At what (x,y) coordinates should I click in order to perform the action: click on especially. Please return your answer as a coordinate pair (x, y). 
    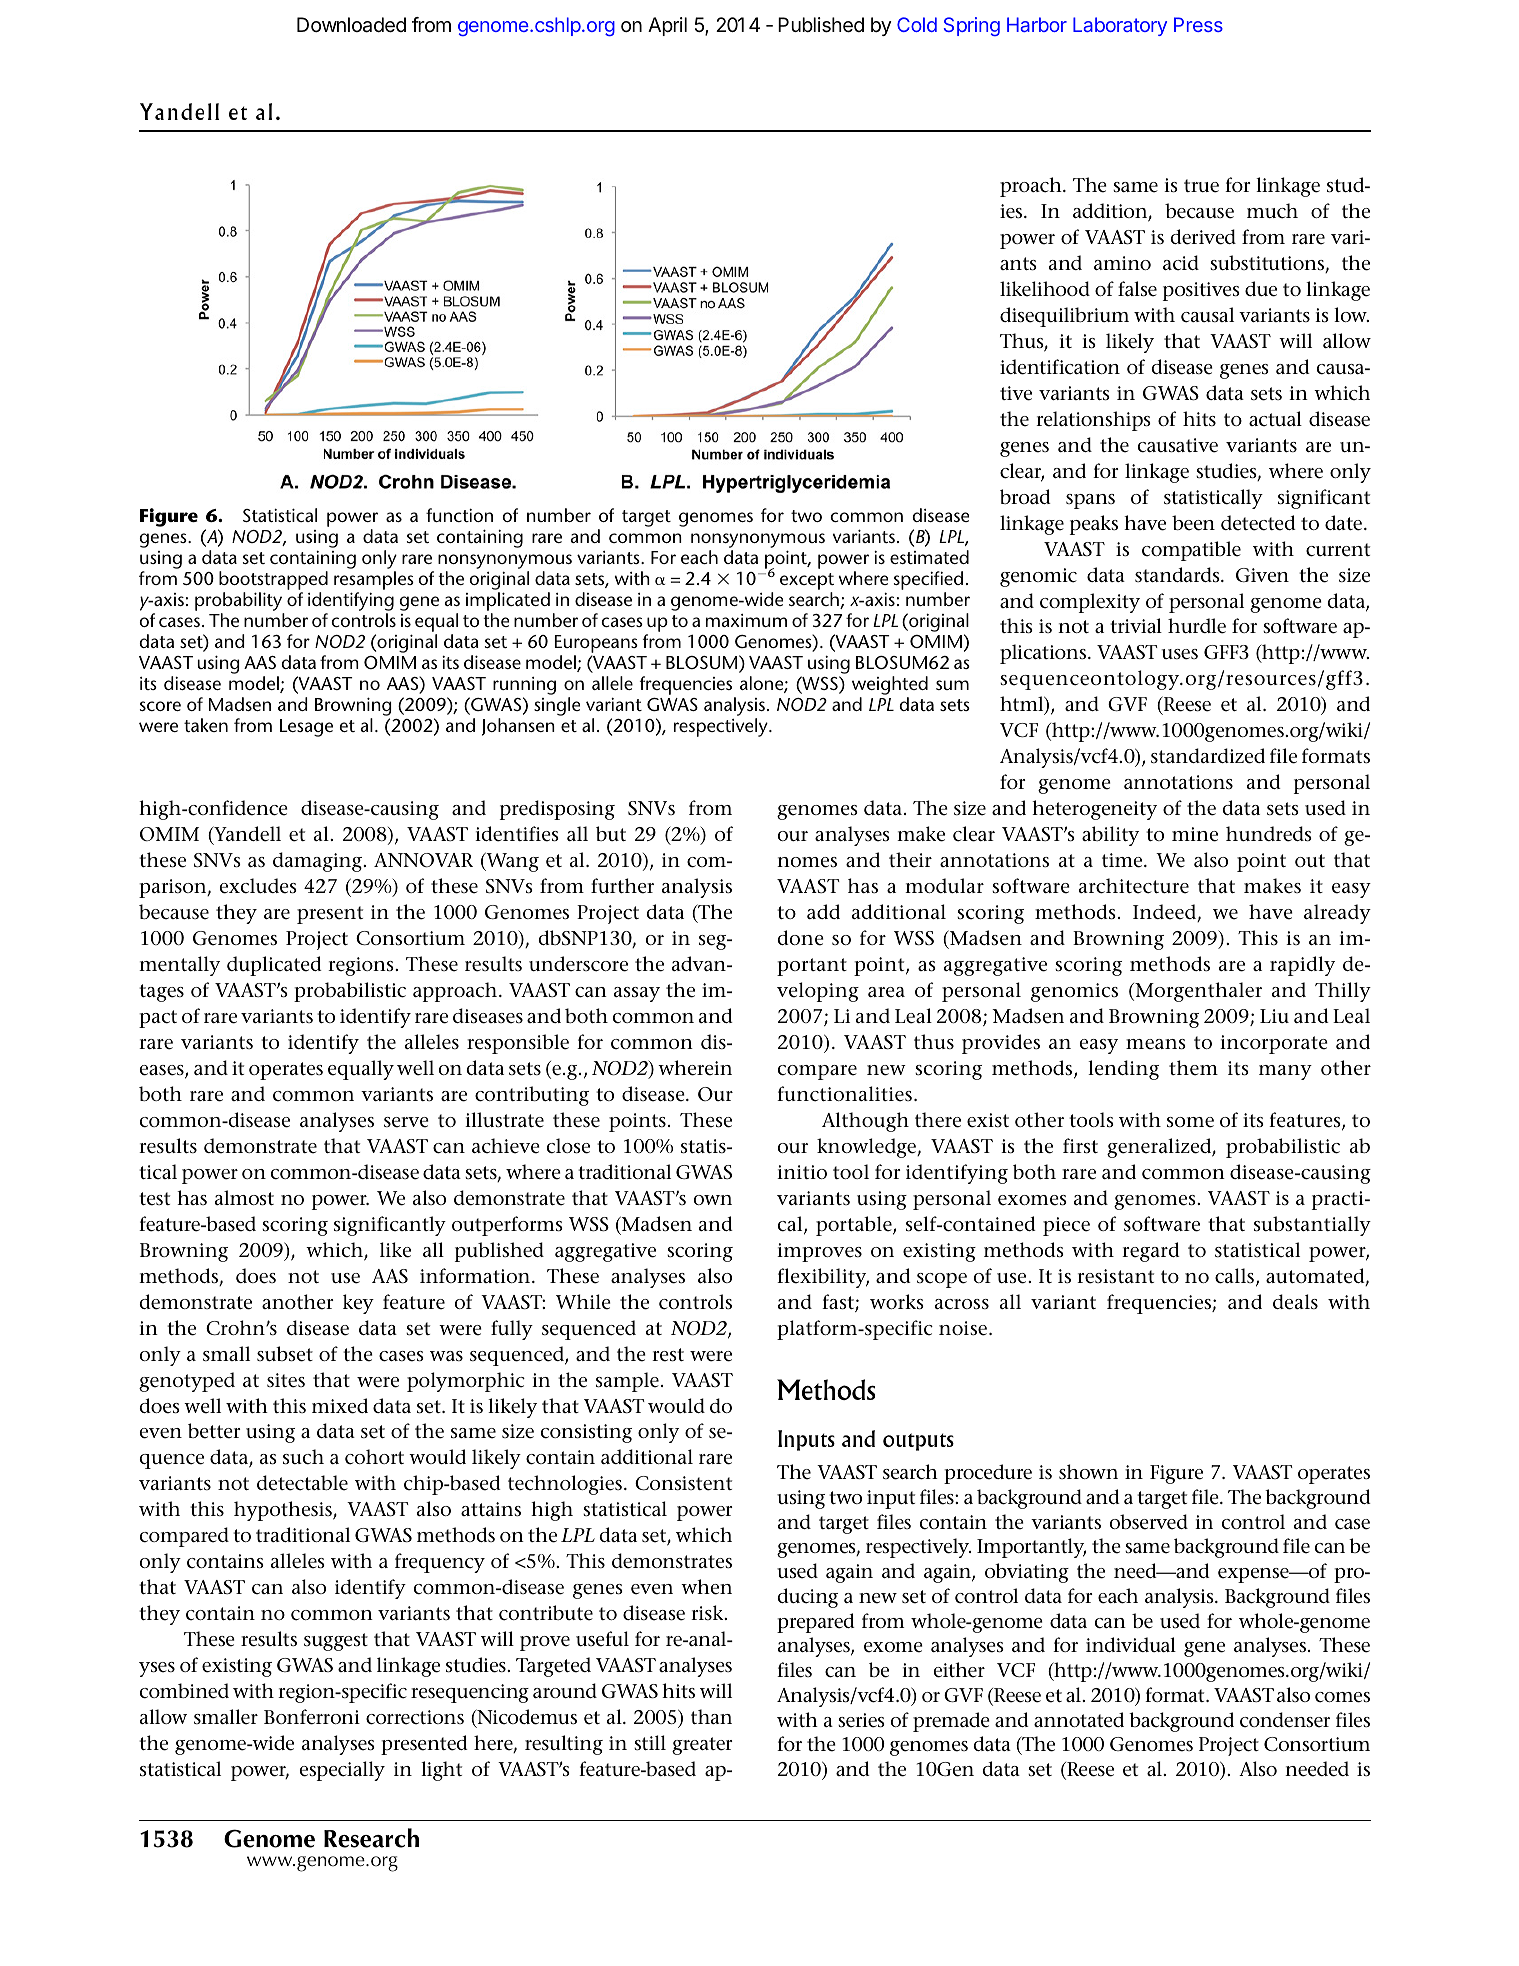
    Looking at the image, I should click on (342, 1771).
